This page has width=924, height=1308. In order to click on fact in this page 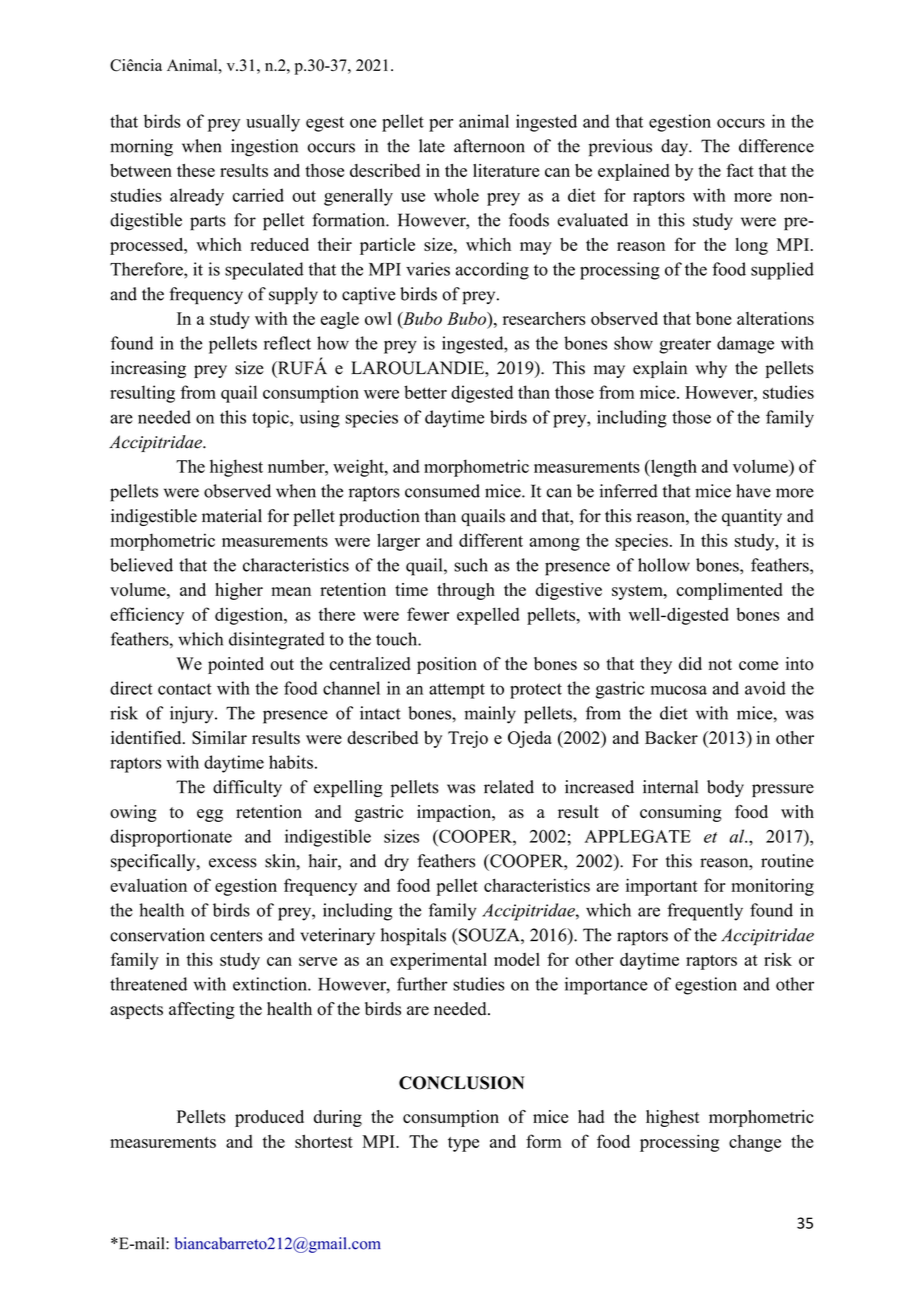, I will do `click(740, 170)`.
